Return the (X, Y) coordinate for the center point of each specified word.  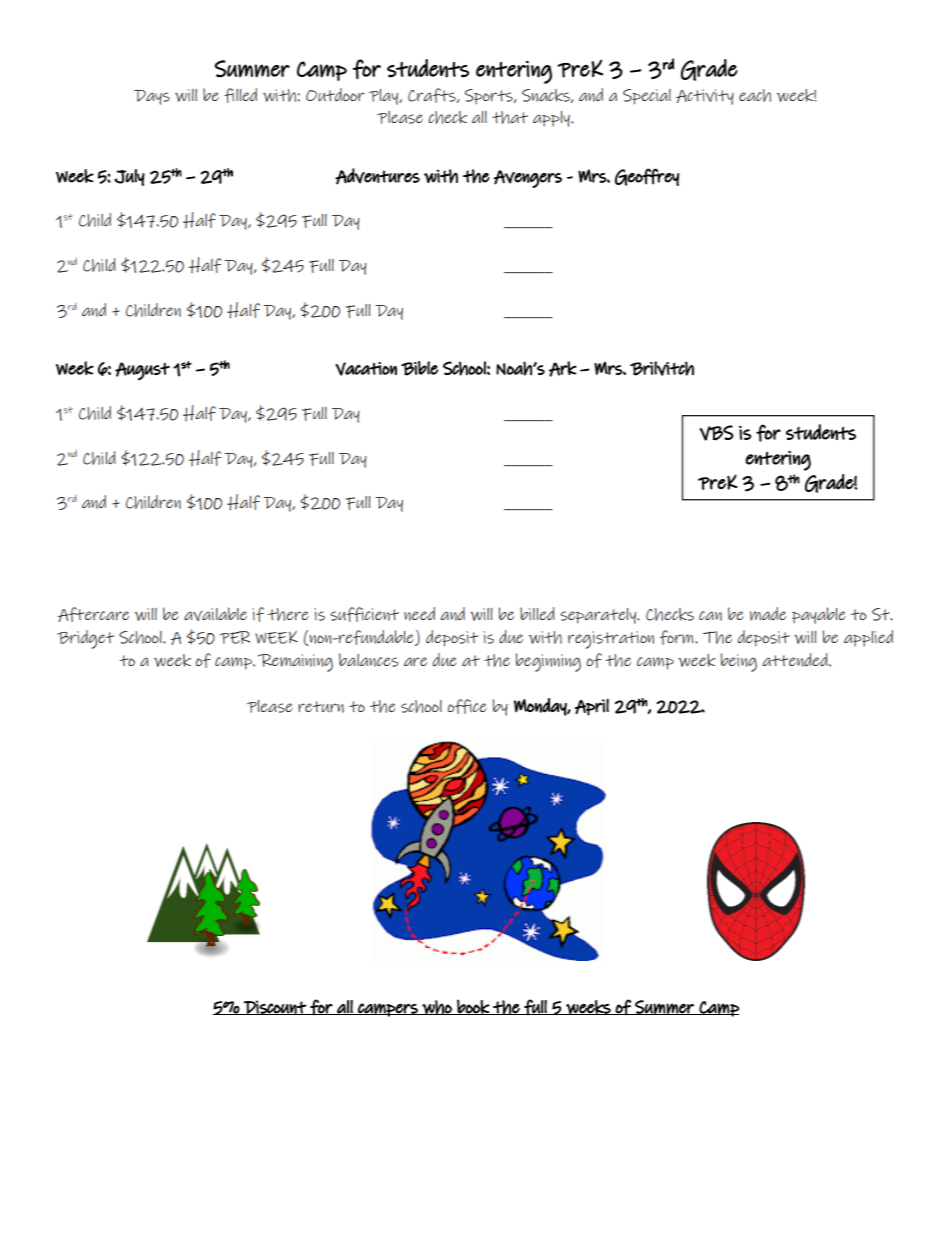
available (215, 614)
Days (152, 97)
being (739, 662)
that (510, 117)
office (467, 706)
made (768, 614)
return (321, 707)
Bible (419, 368)
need (419, 614)
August (142, 371)
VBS (716, 433)
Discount (275, 1007)
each (755, 95)
